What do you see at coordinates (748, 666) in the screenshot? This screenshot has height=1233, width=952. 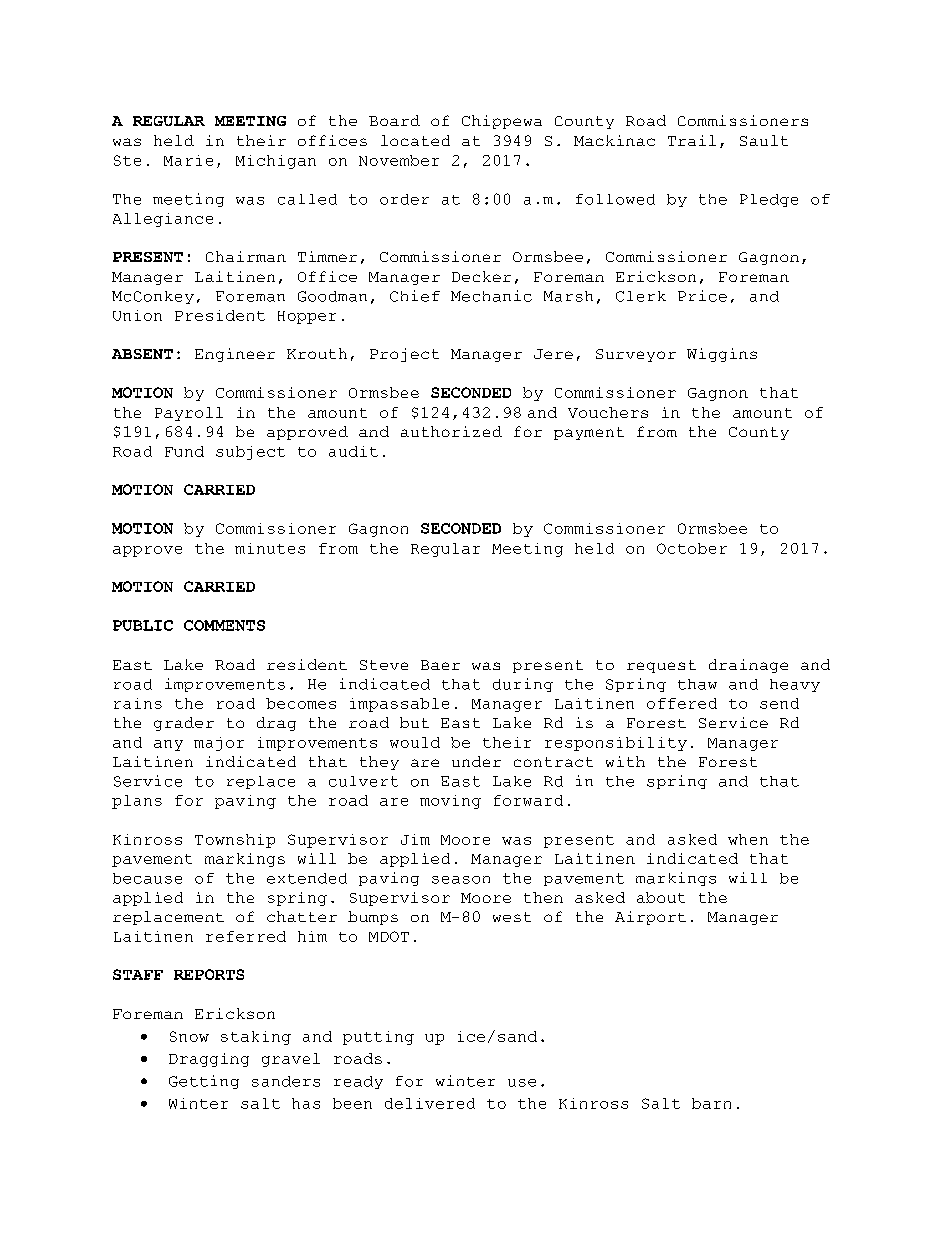 I see `drainage` at bounding box center [748, 666].
